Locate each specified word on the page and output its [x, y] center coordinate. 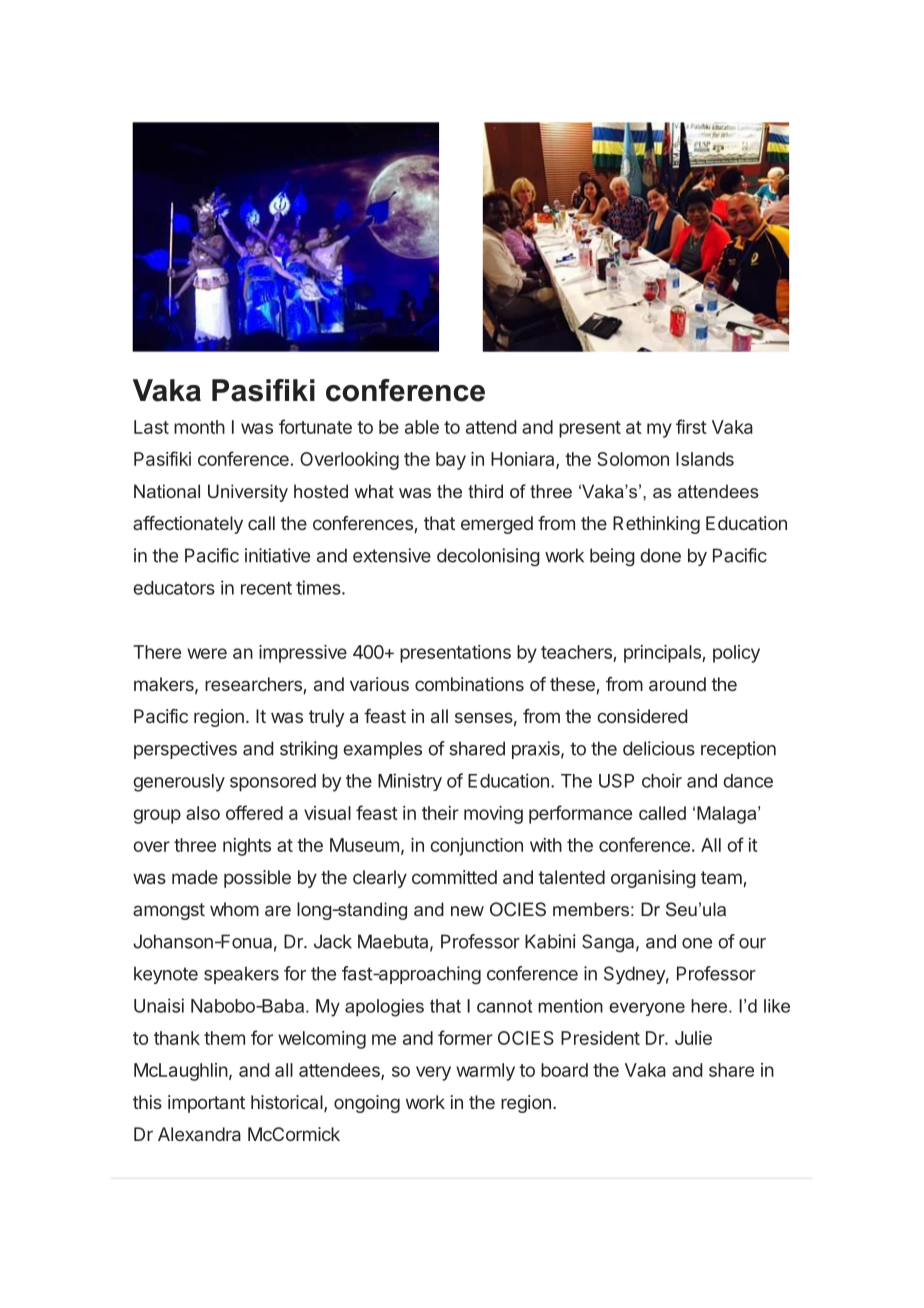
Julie [693, 1038]
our [752, 943]
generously [179, 783]
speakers [241, 975]
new [467, 911]
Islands [705, 459]
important [206, 1104]
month [199, 427]
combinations [469, 684]
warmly [485, 1072]
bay [451, 461]
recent [266, 588]
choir [662, 780]
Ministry [410, 782]
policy [736, 654]
